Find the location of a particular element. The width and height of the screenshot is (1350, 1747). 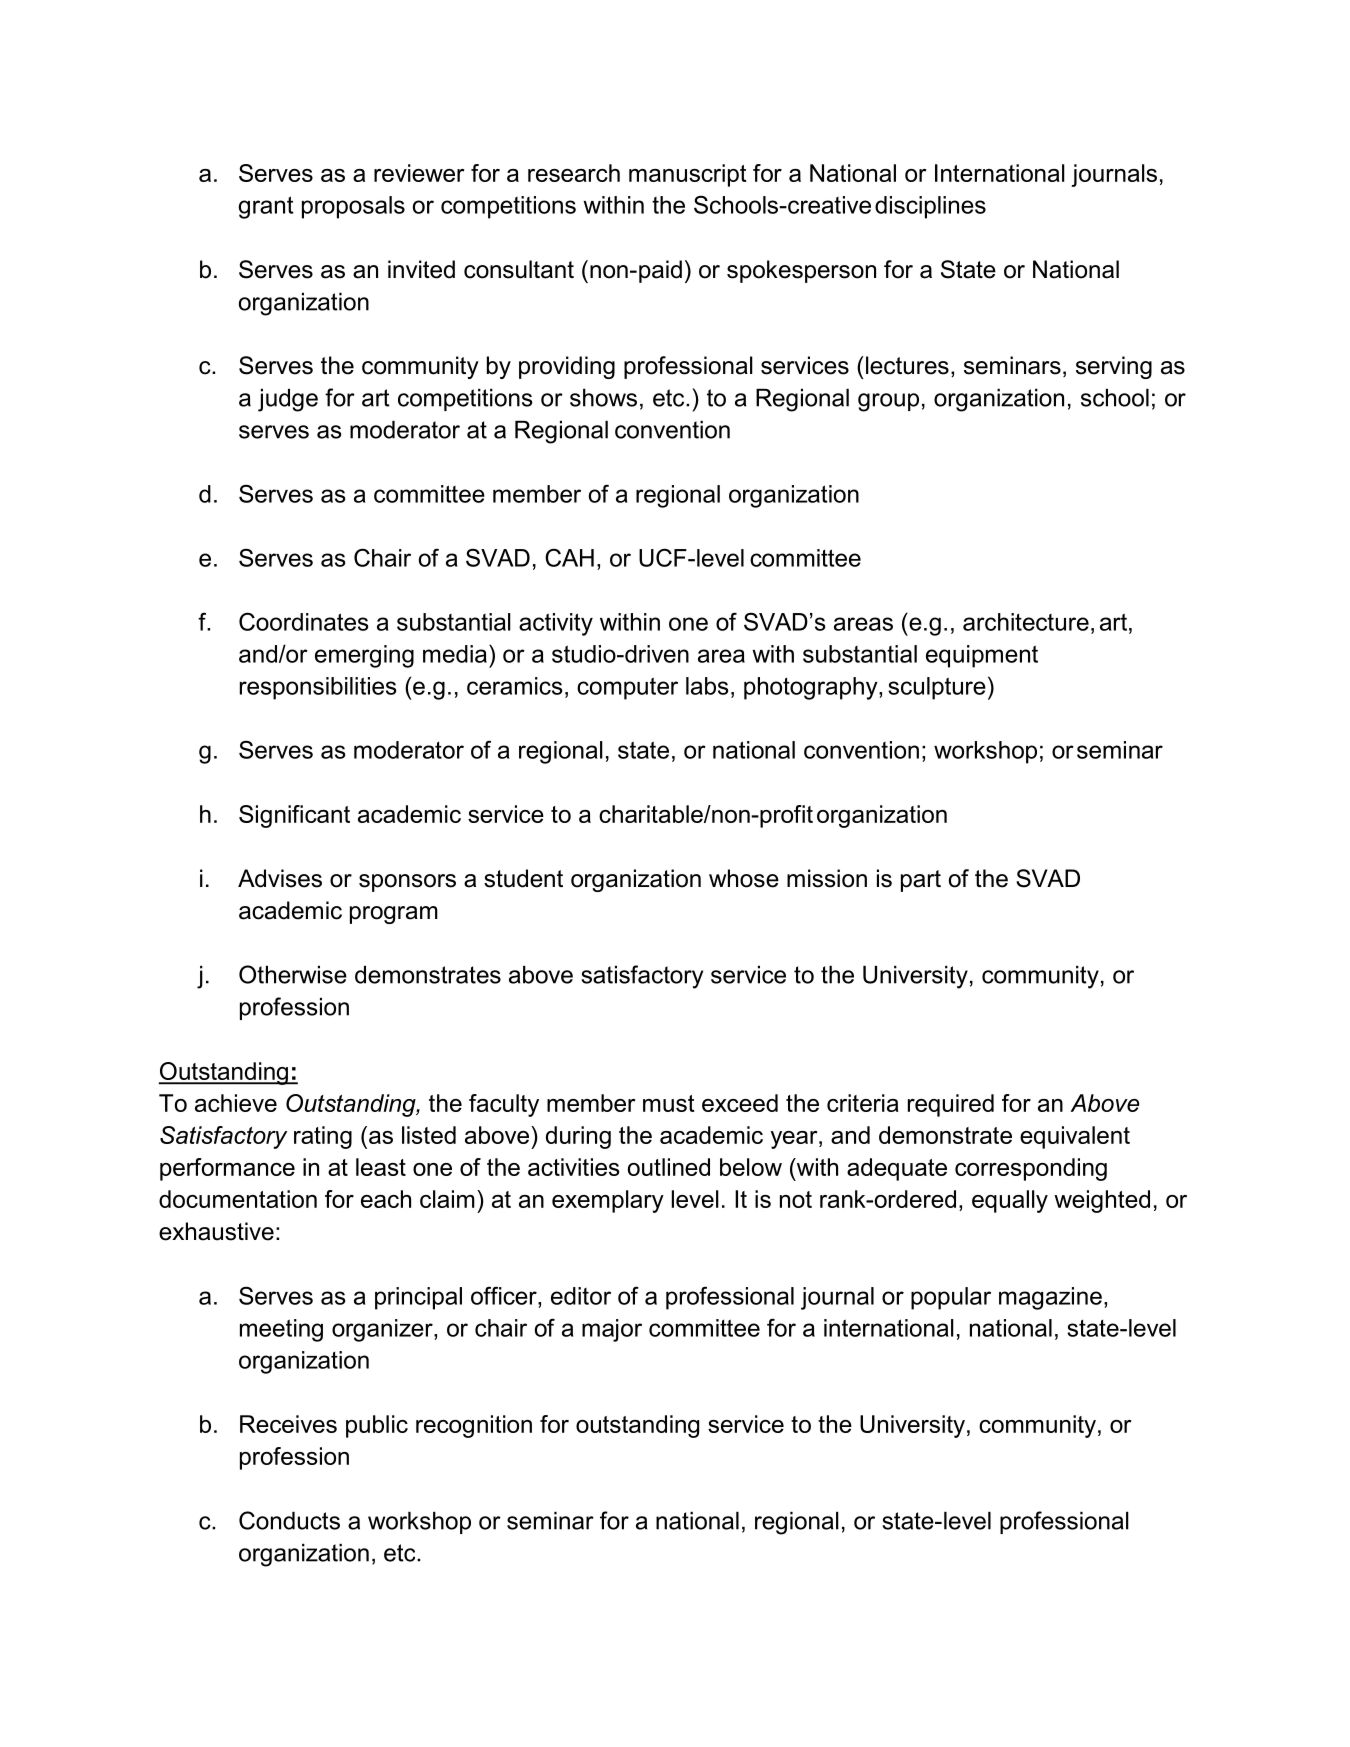

manuscript is located at coordinates (688, 175).
